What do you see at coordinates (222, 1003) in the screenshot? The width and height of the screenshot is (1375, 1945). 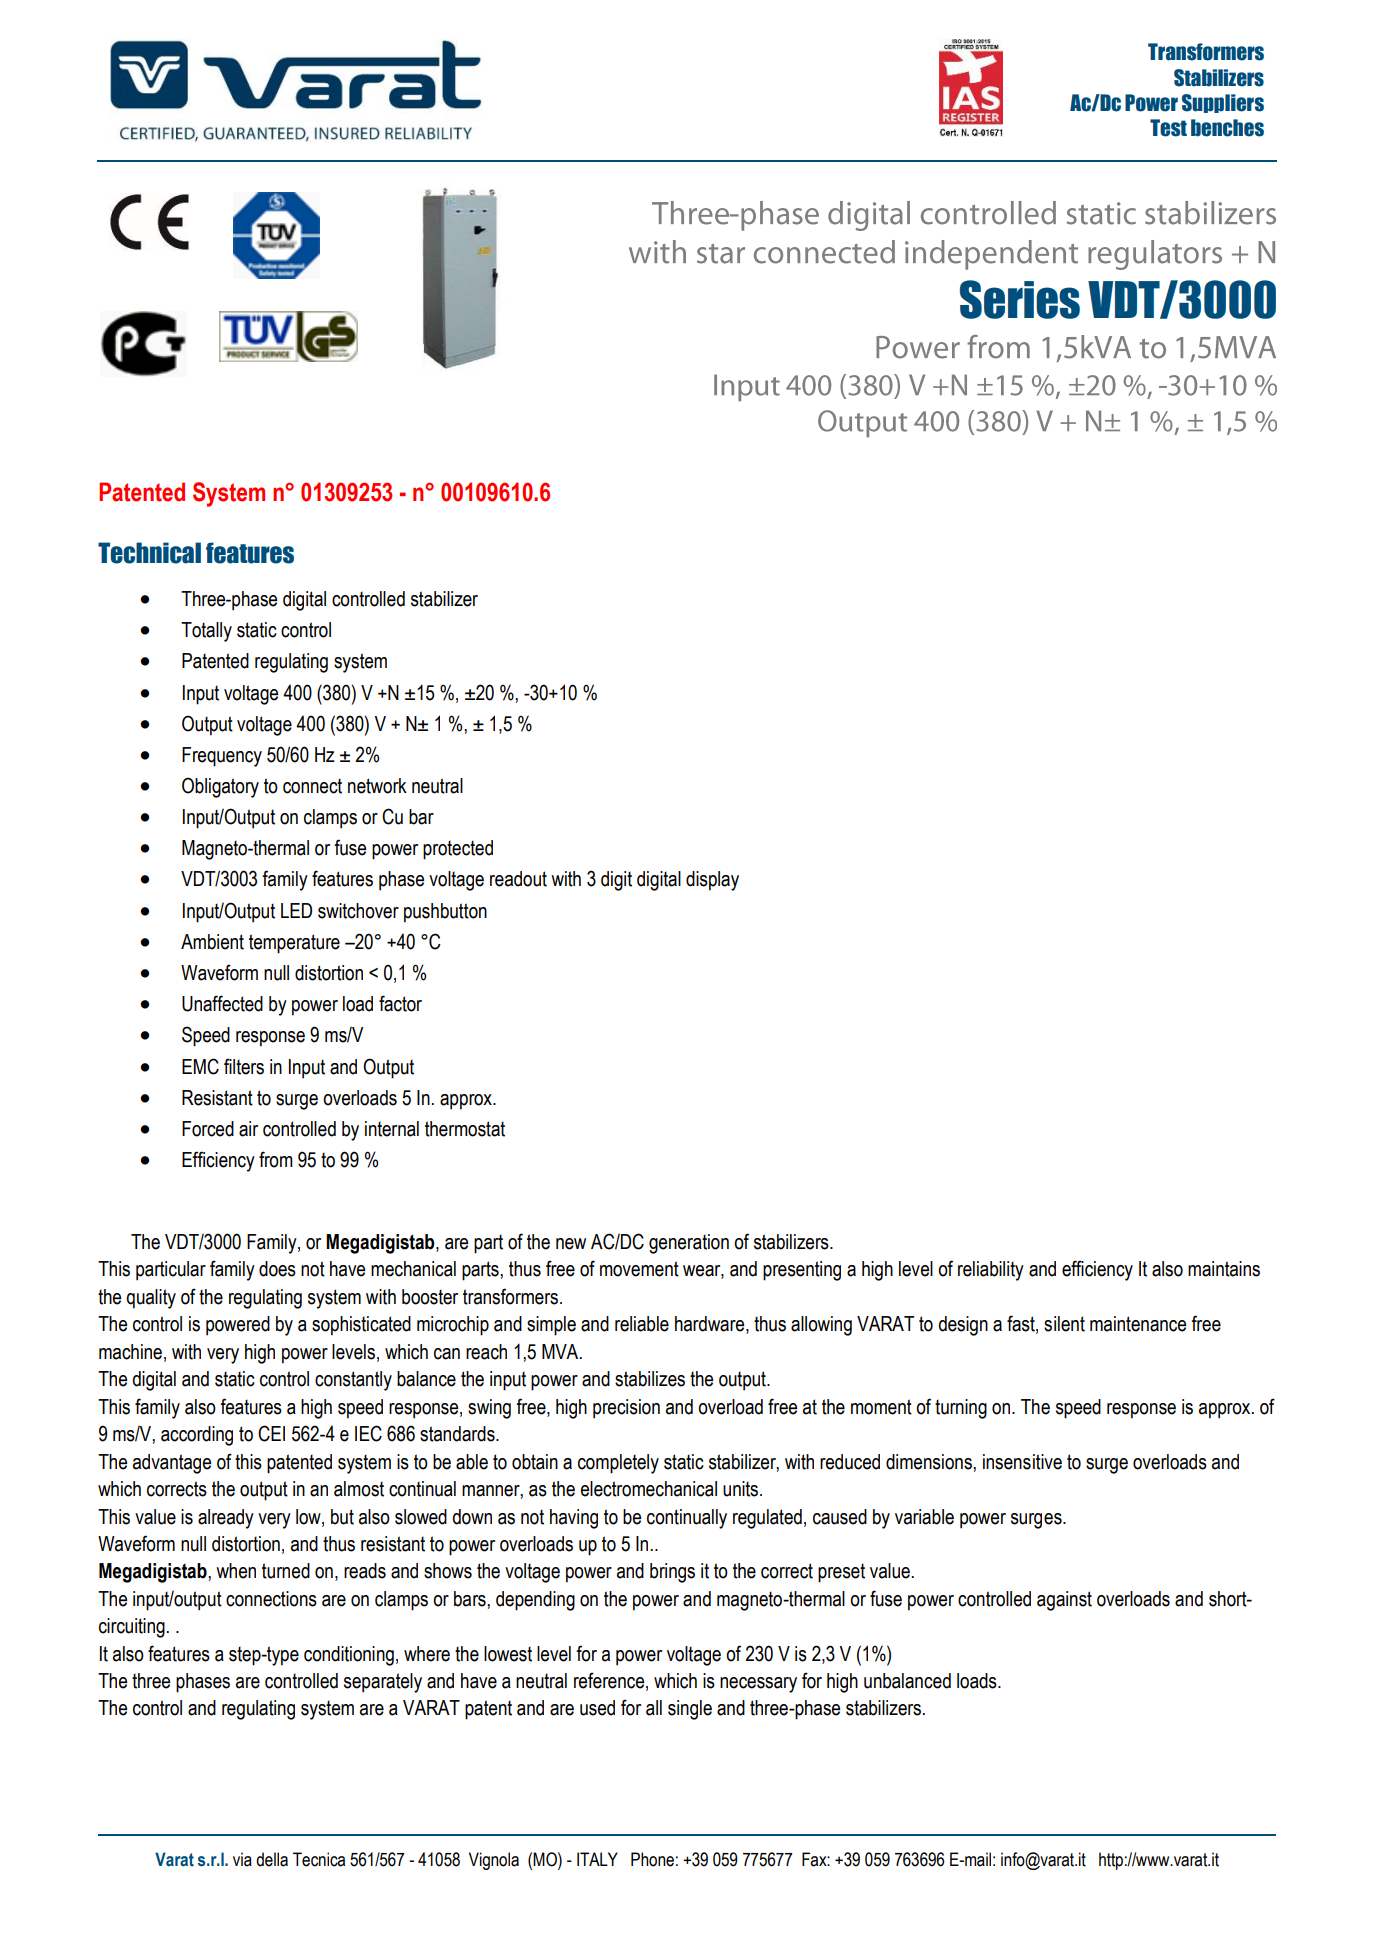 I see `Unaffected` at bounding box center [222, 1003].
